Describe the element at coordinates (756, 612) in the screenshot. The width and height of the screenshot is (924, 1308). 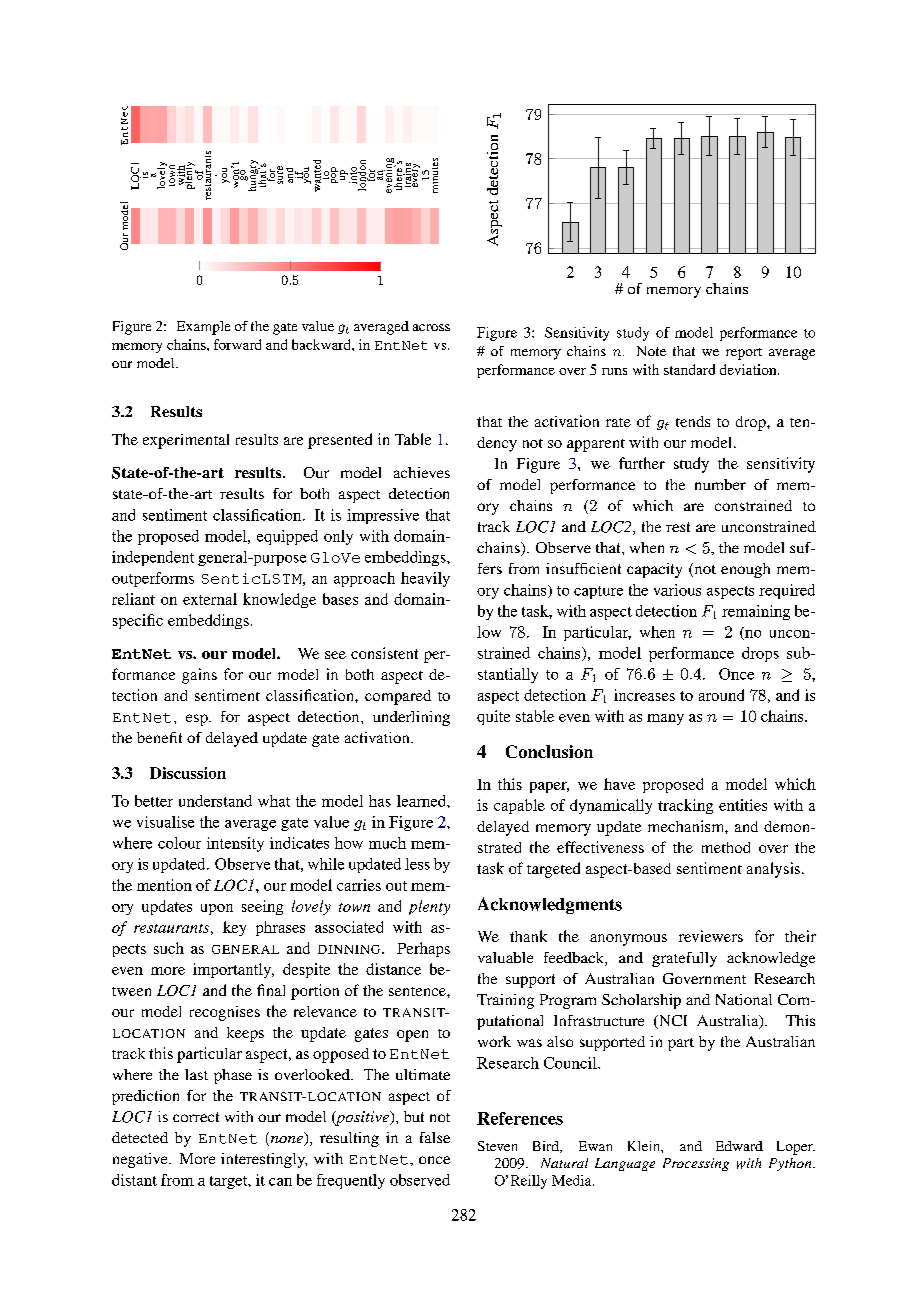
I see `remaining` at that location.
